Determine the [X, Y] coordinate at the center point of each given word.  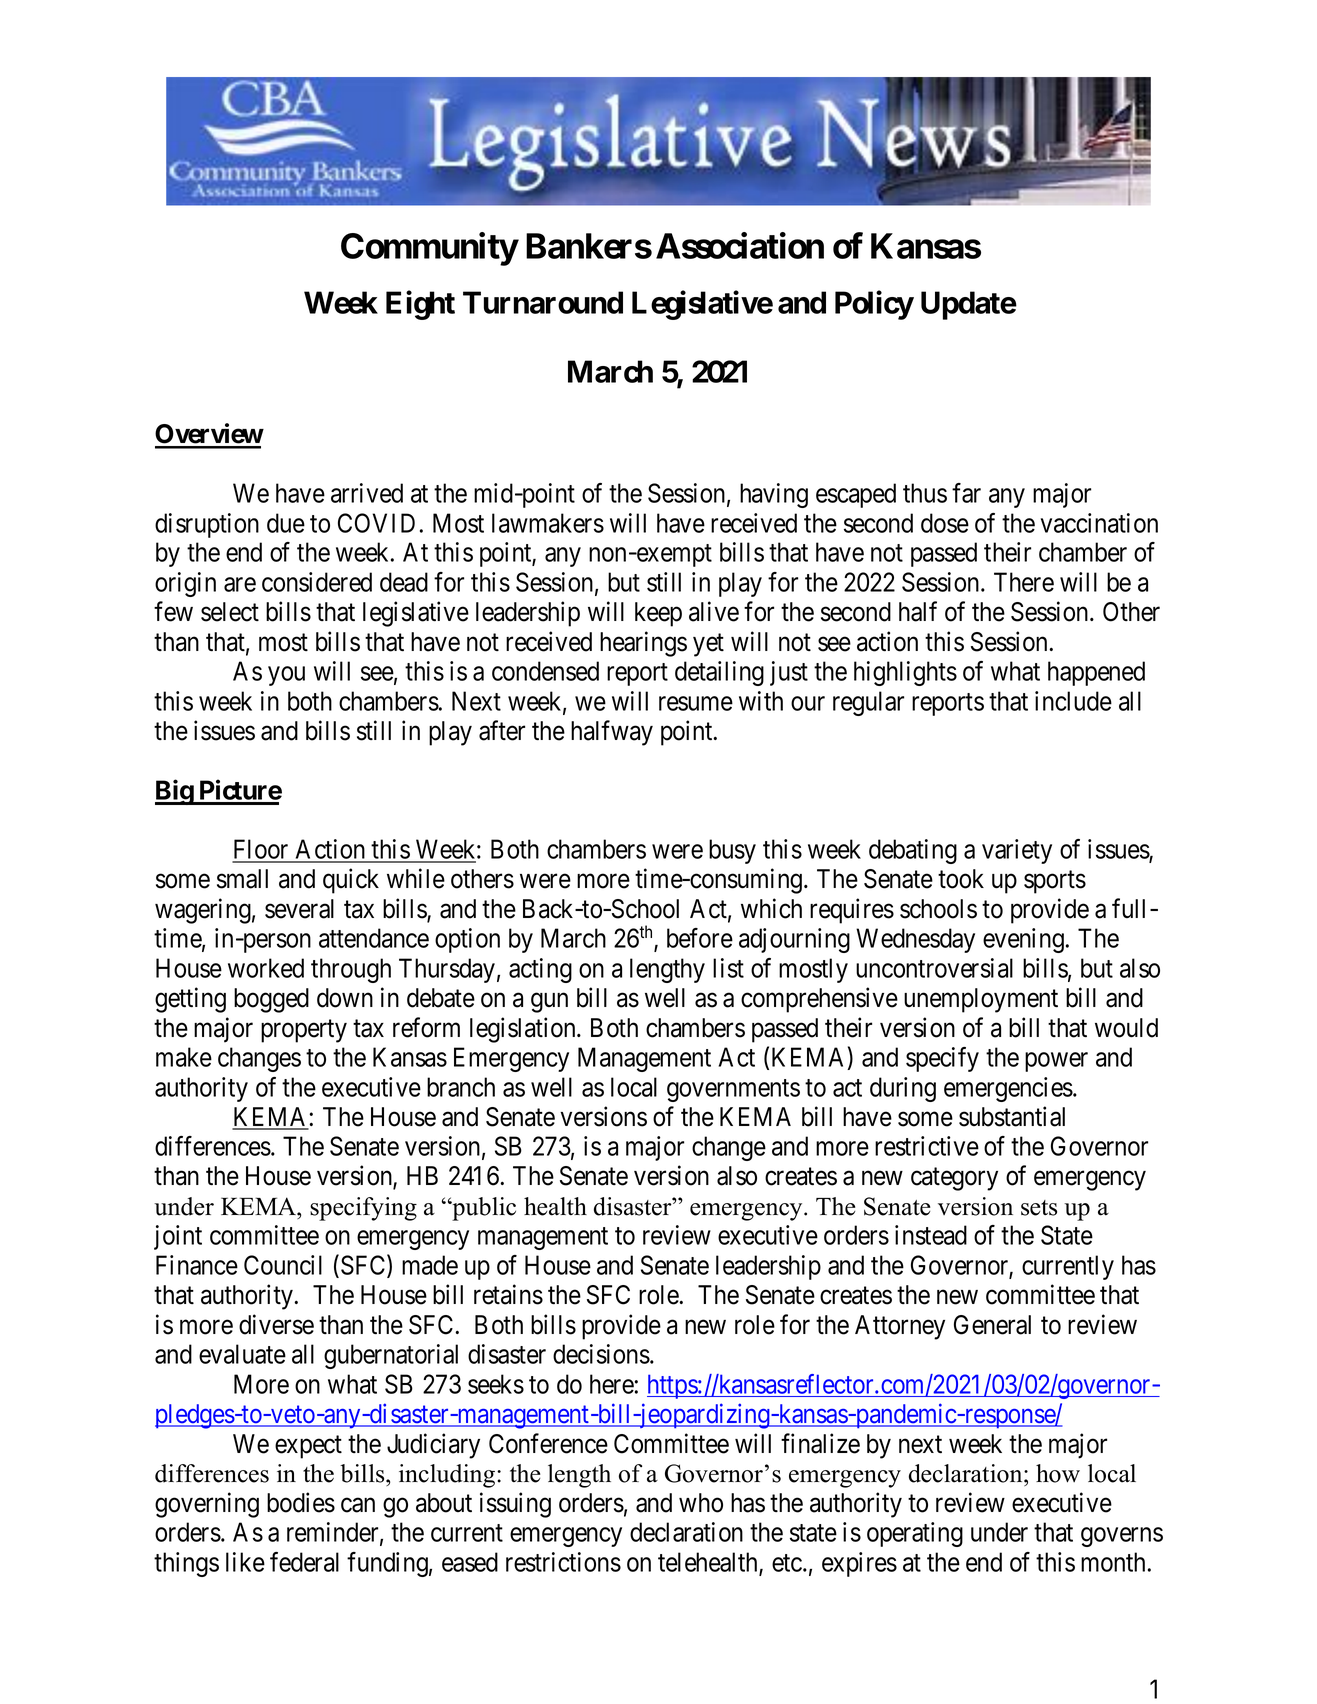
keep [658, 614]
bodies [301, 1502]
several [299, 909]
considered [317, 582]
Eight [420, 305]
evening [1023, 940]
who [701, 1503]
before [700, 938]
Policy [874, 305]
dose [945, 523]
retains [508, 1294]
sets [1039, 1208]
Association [740, 245]
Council [283, 1265]
